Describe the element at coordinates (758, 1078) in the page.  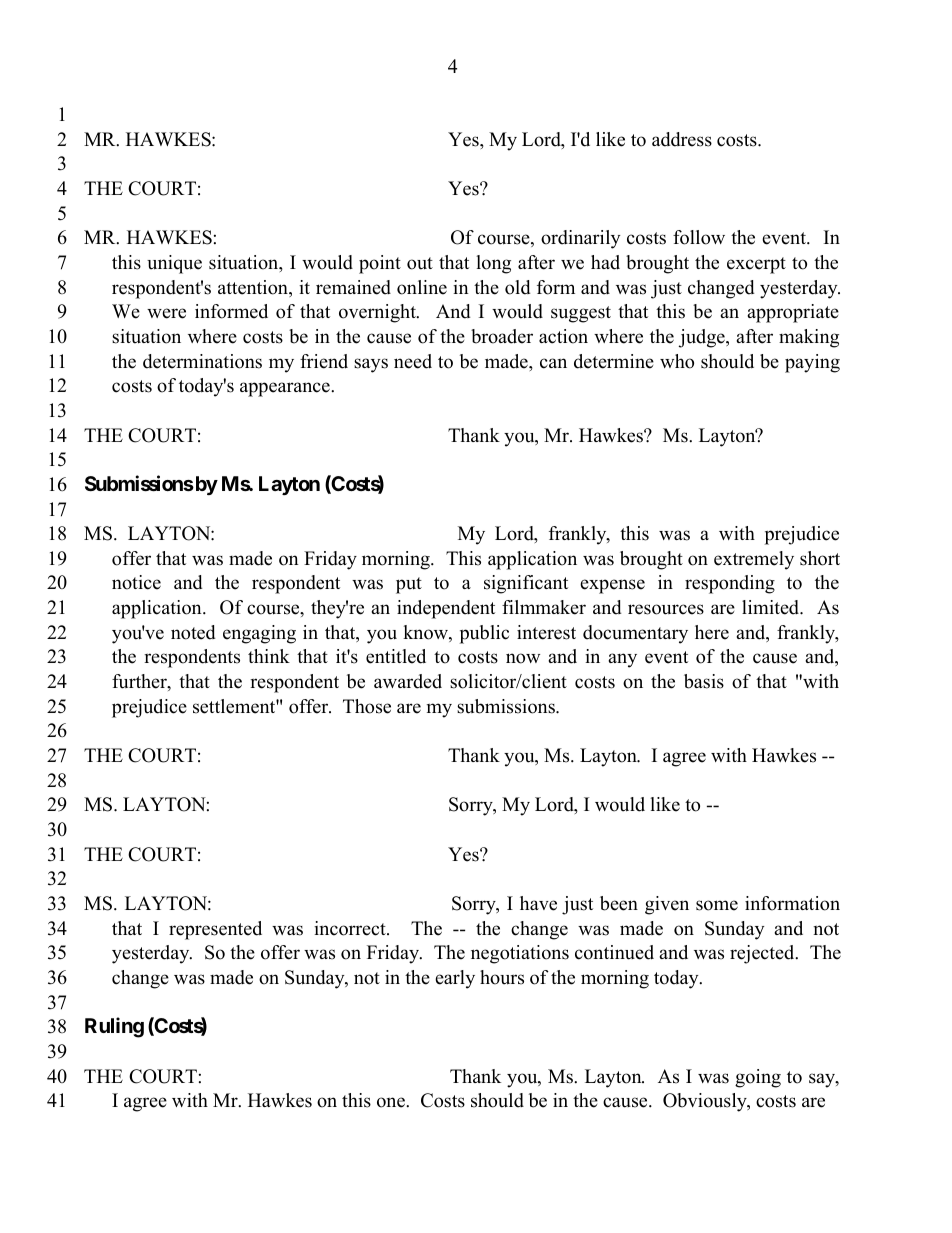
I see `going` at that location.
